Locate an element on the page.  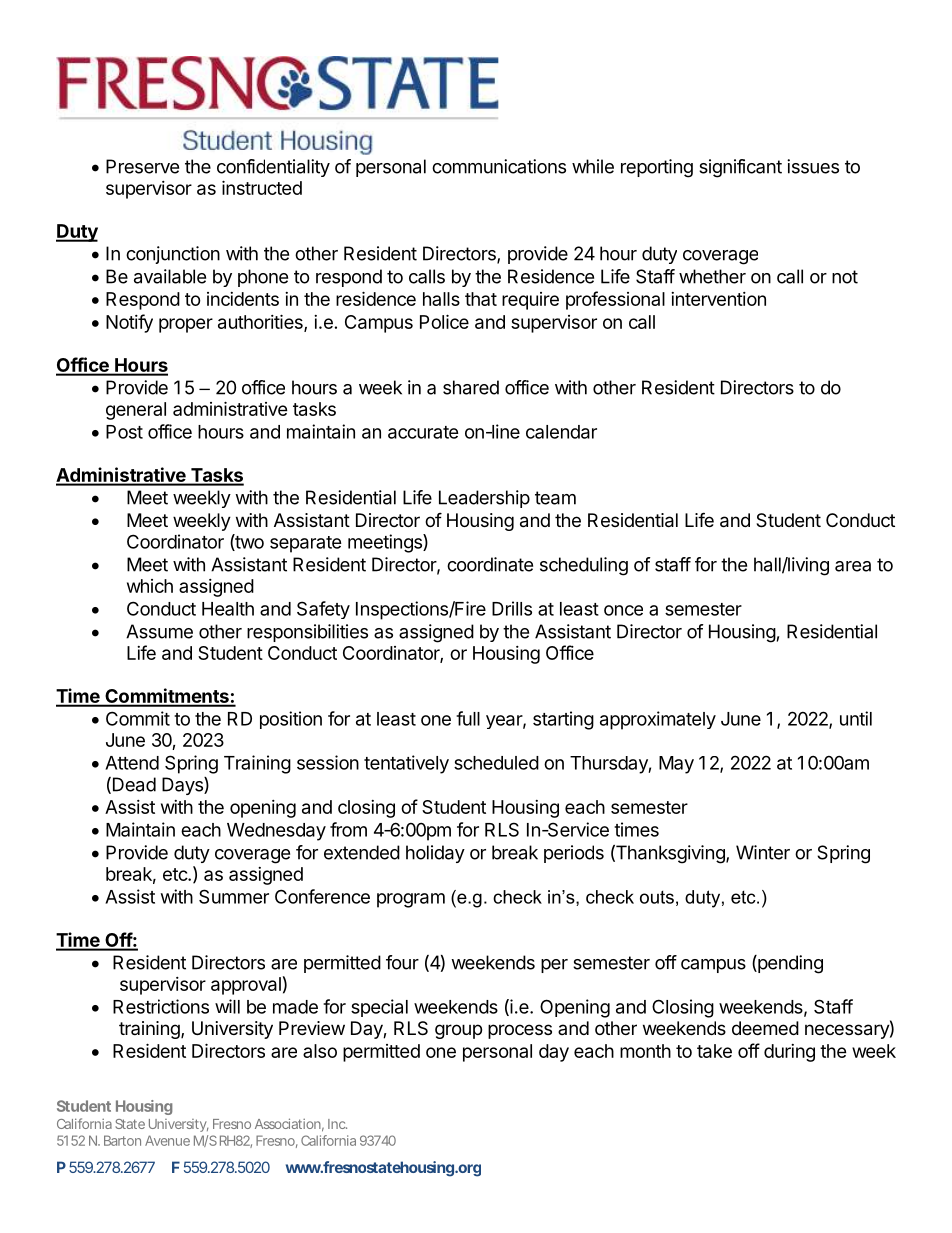
until is located at coordinates (856, 718).
